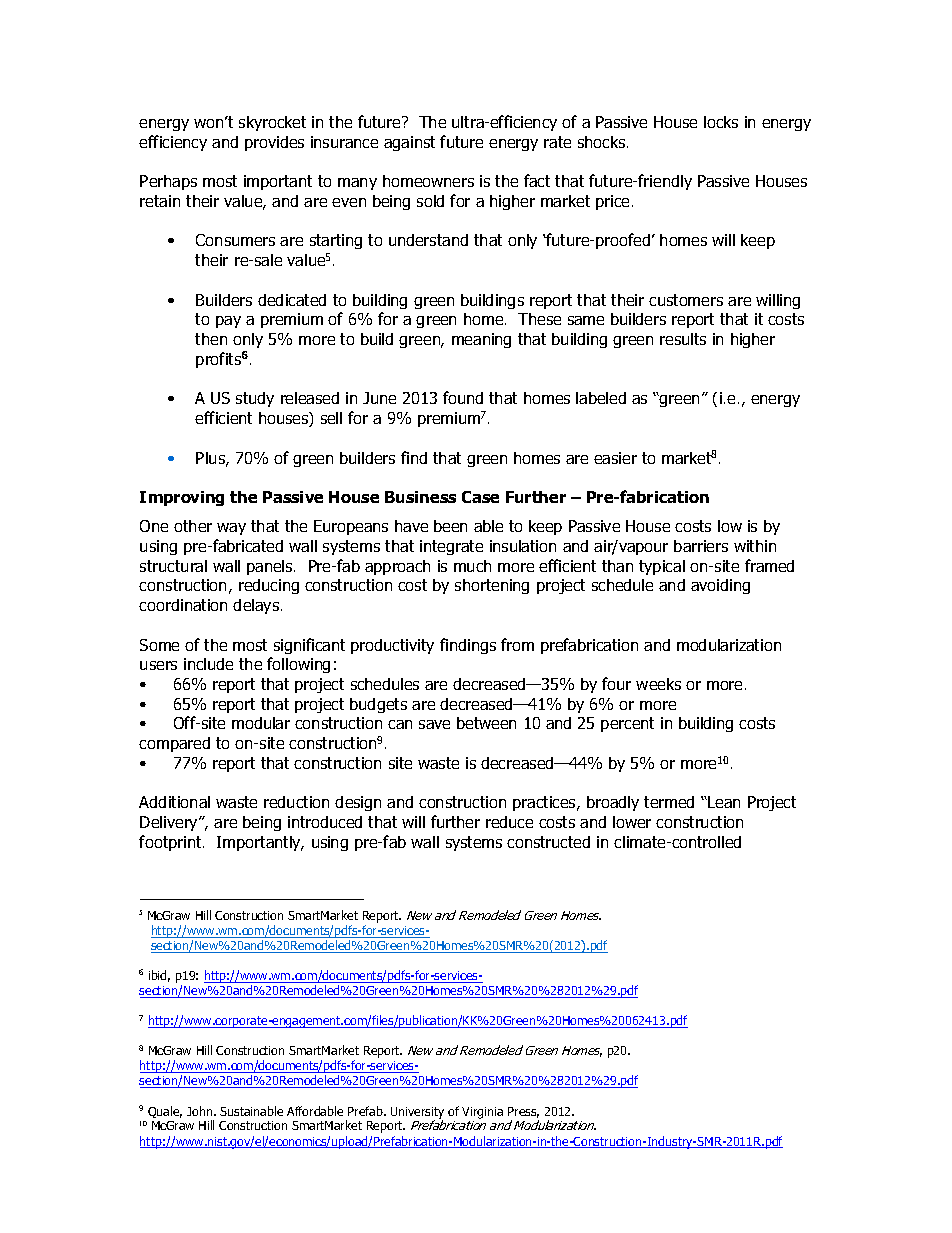 The image size is (952, 1233). What do you see at coordinates (509, 822) in the page?
I see `reduce` at bounding box center [509, 822].
